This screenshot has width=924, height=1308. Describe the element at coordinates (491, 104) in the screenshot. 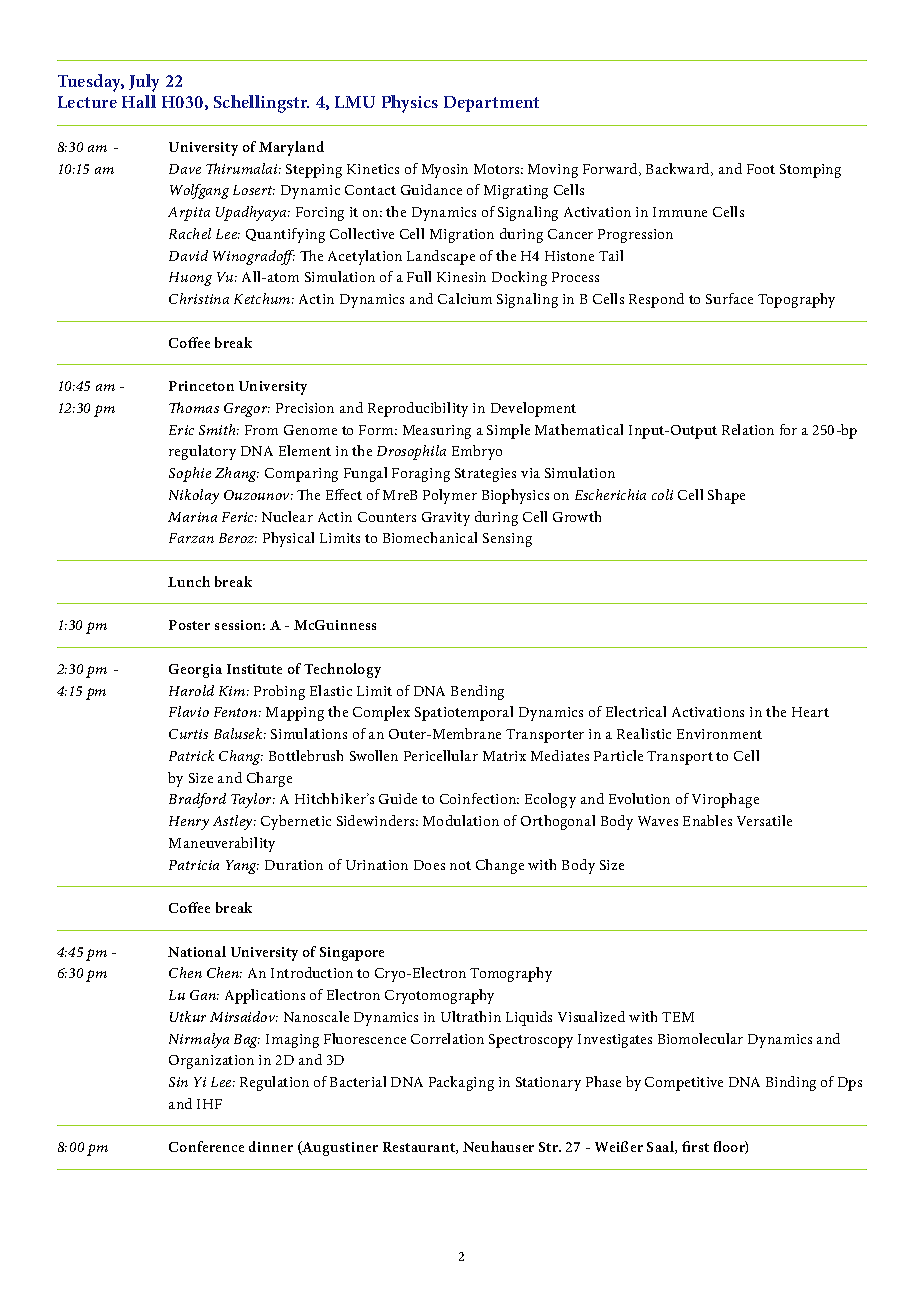

I see `Department` at that location.
